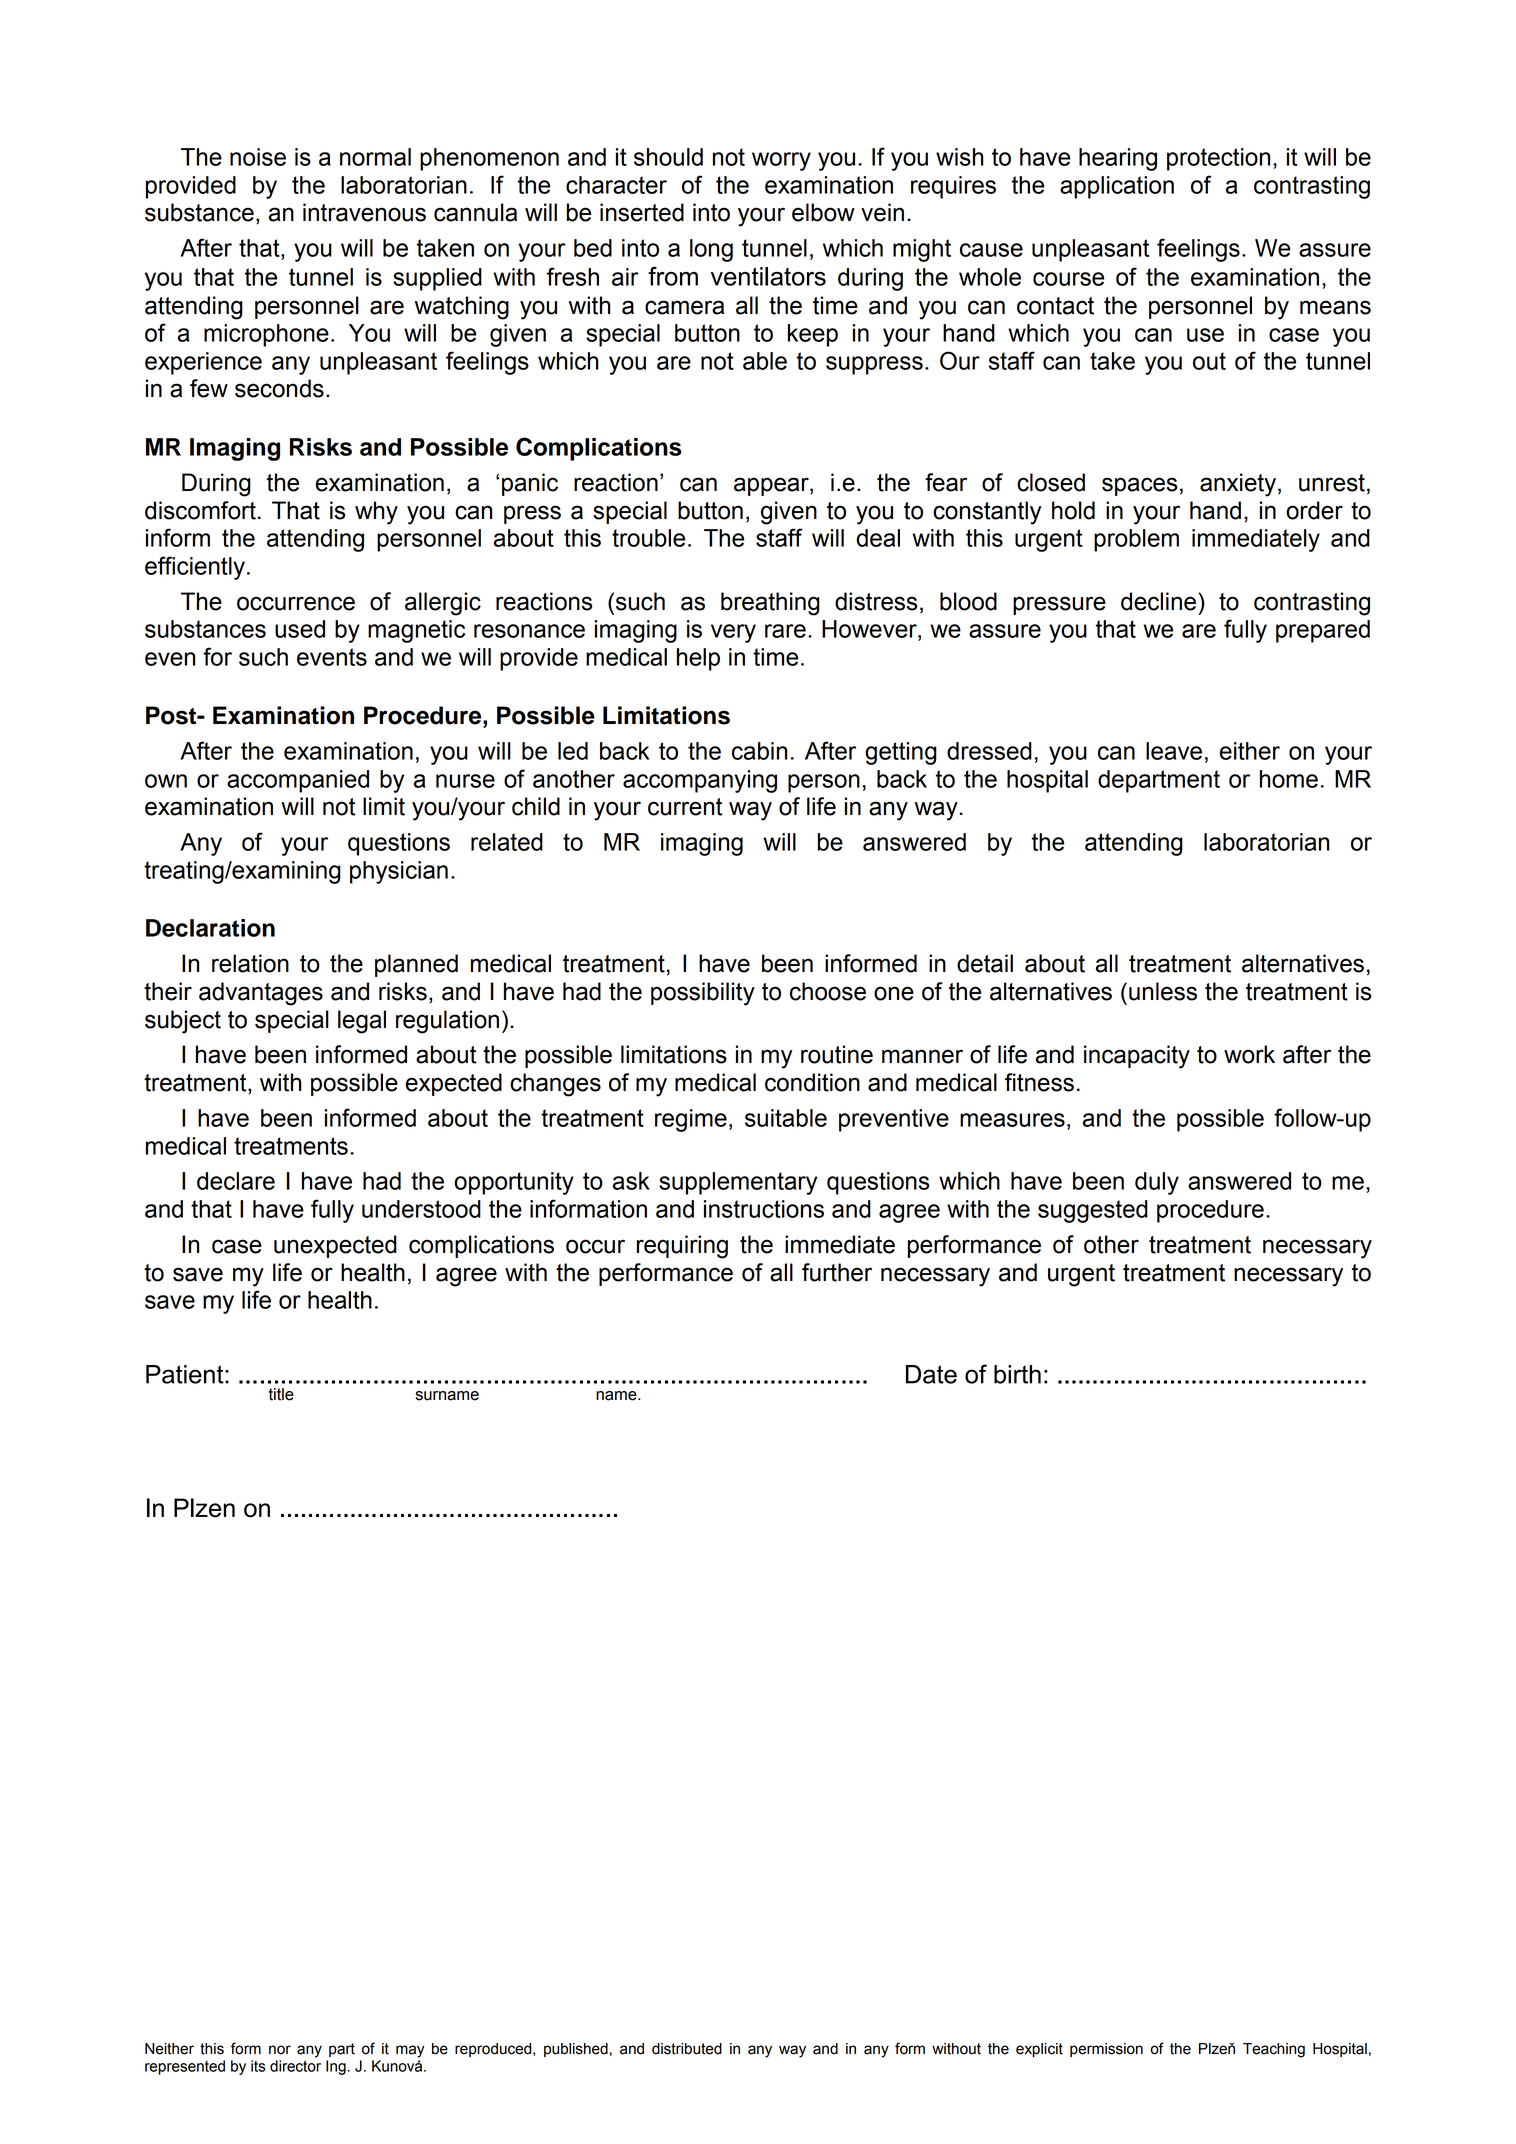 This document has height=2144, width=1516. Describe the element at coordinates (711, 250) in the document. I see `long` at that location.
